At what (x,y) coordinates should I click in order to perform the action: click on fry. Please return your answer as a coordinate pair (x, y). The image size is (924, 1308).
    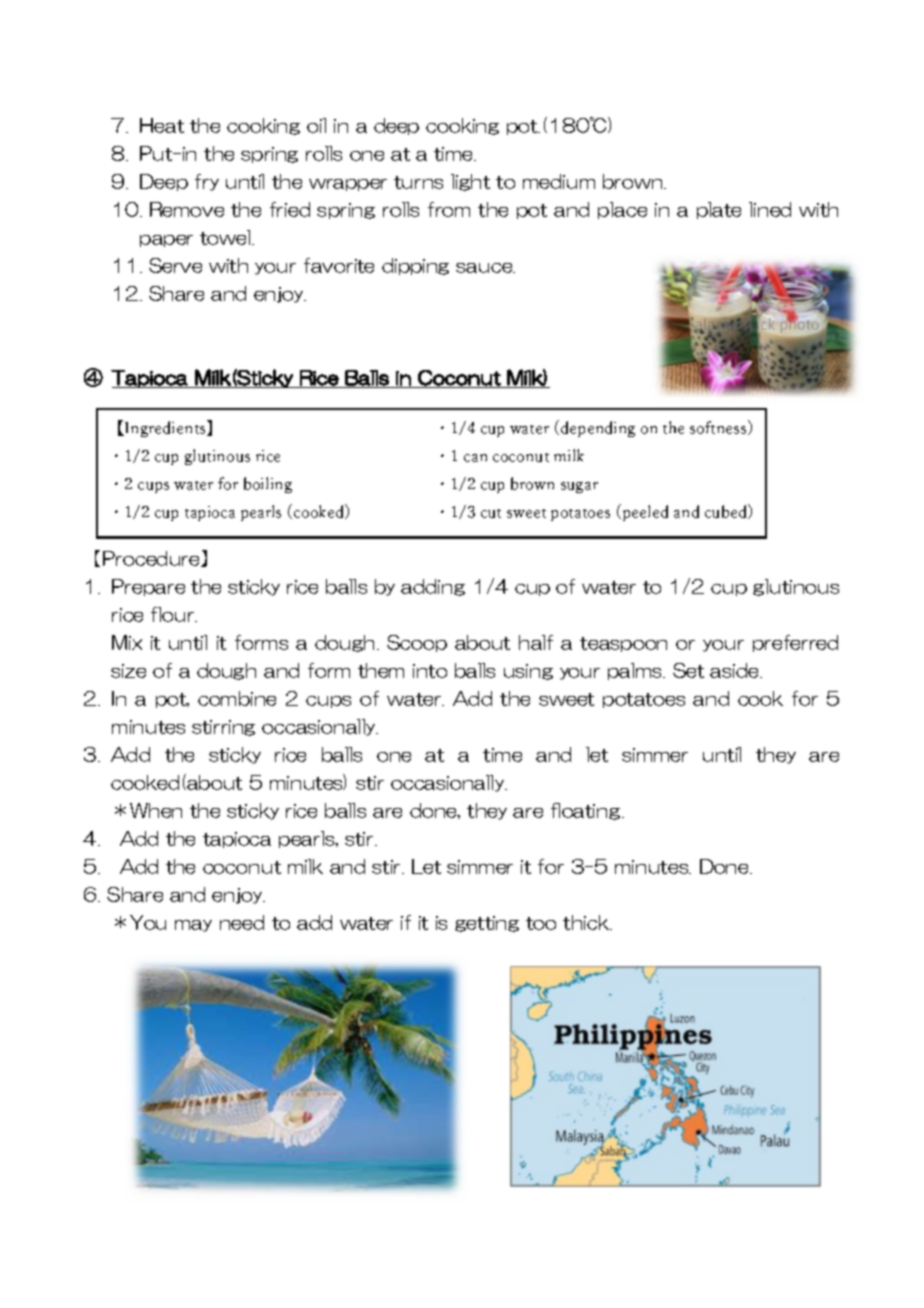
    Looking at the image, I should click on (207, 182).
